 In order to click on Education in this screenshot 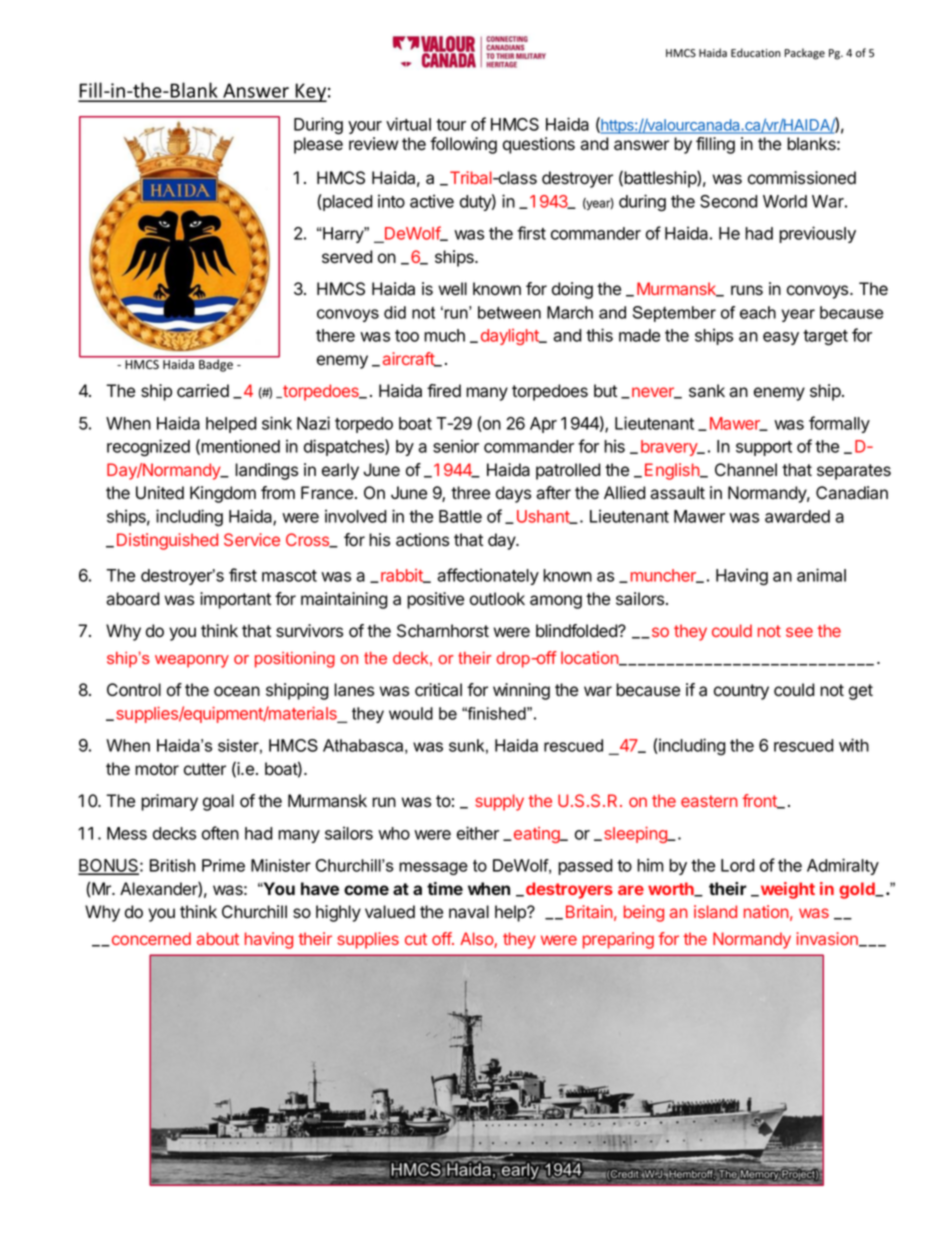, I will do `click(756, 52)`.
